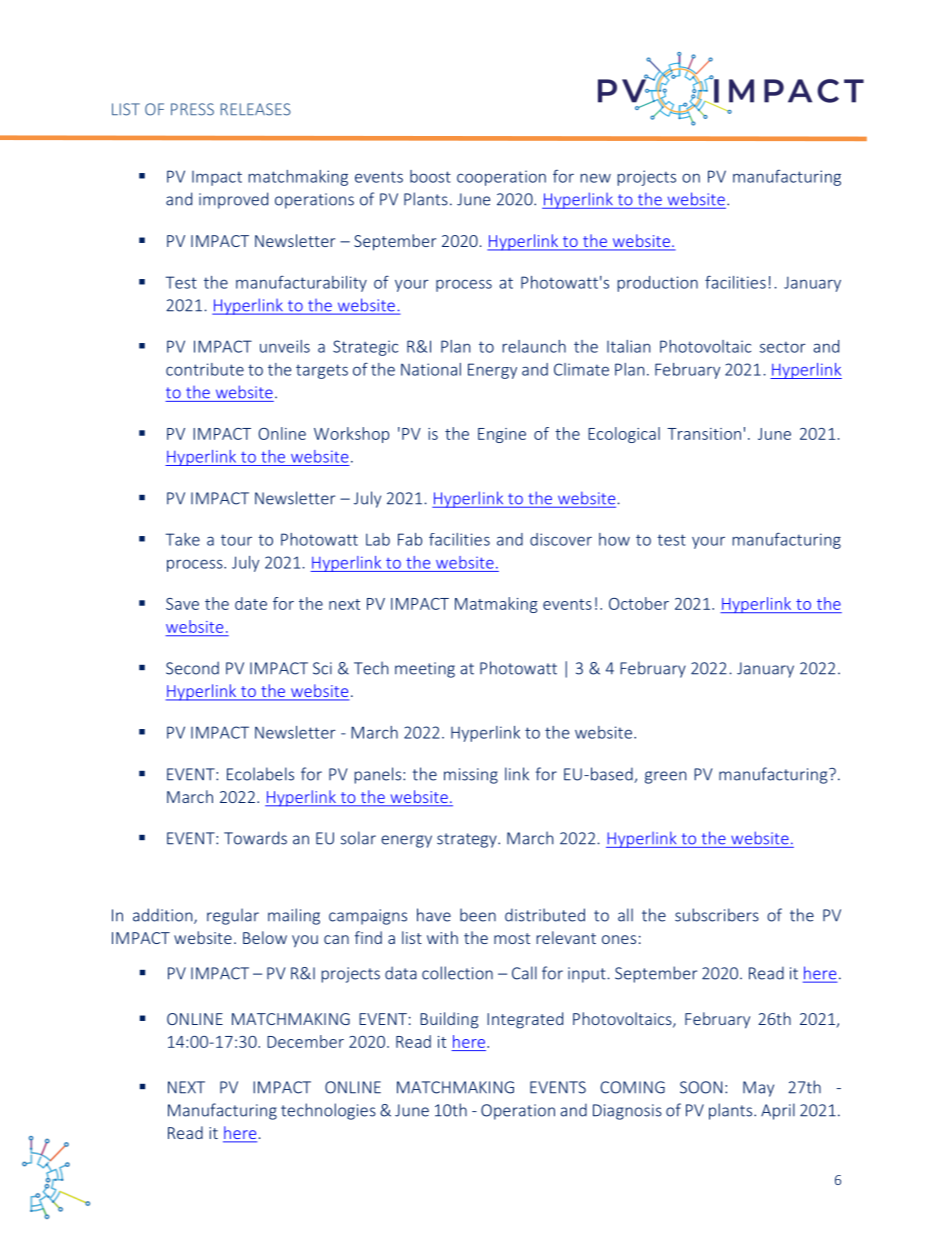 This page has height=1233, width=952. What do you see at coordinates (665, 777) in the page?
I see `green` at bounding box center [665, 777].
